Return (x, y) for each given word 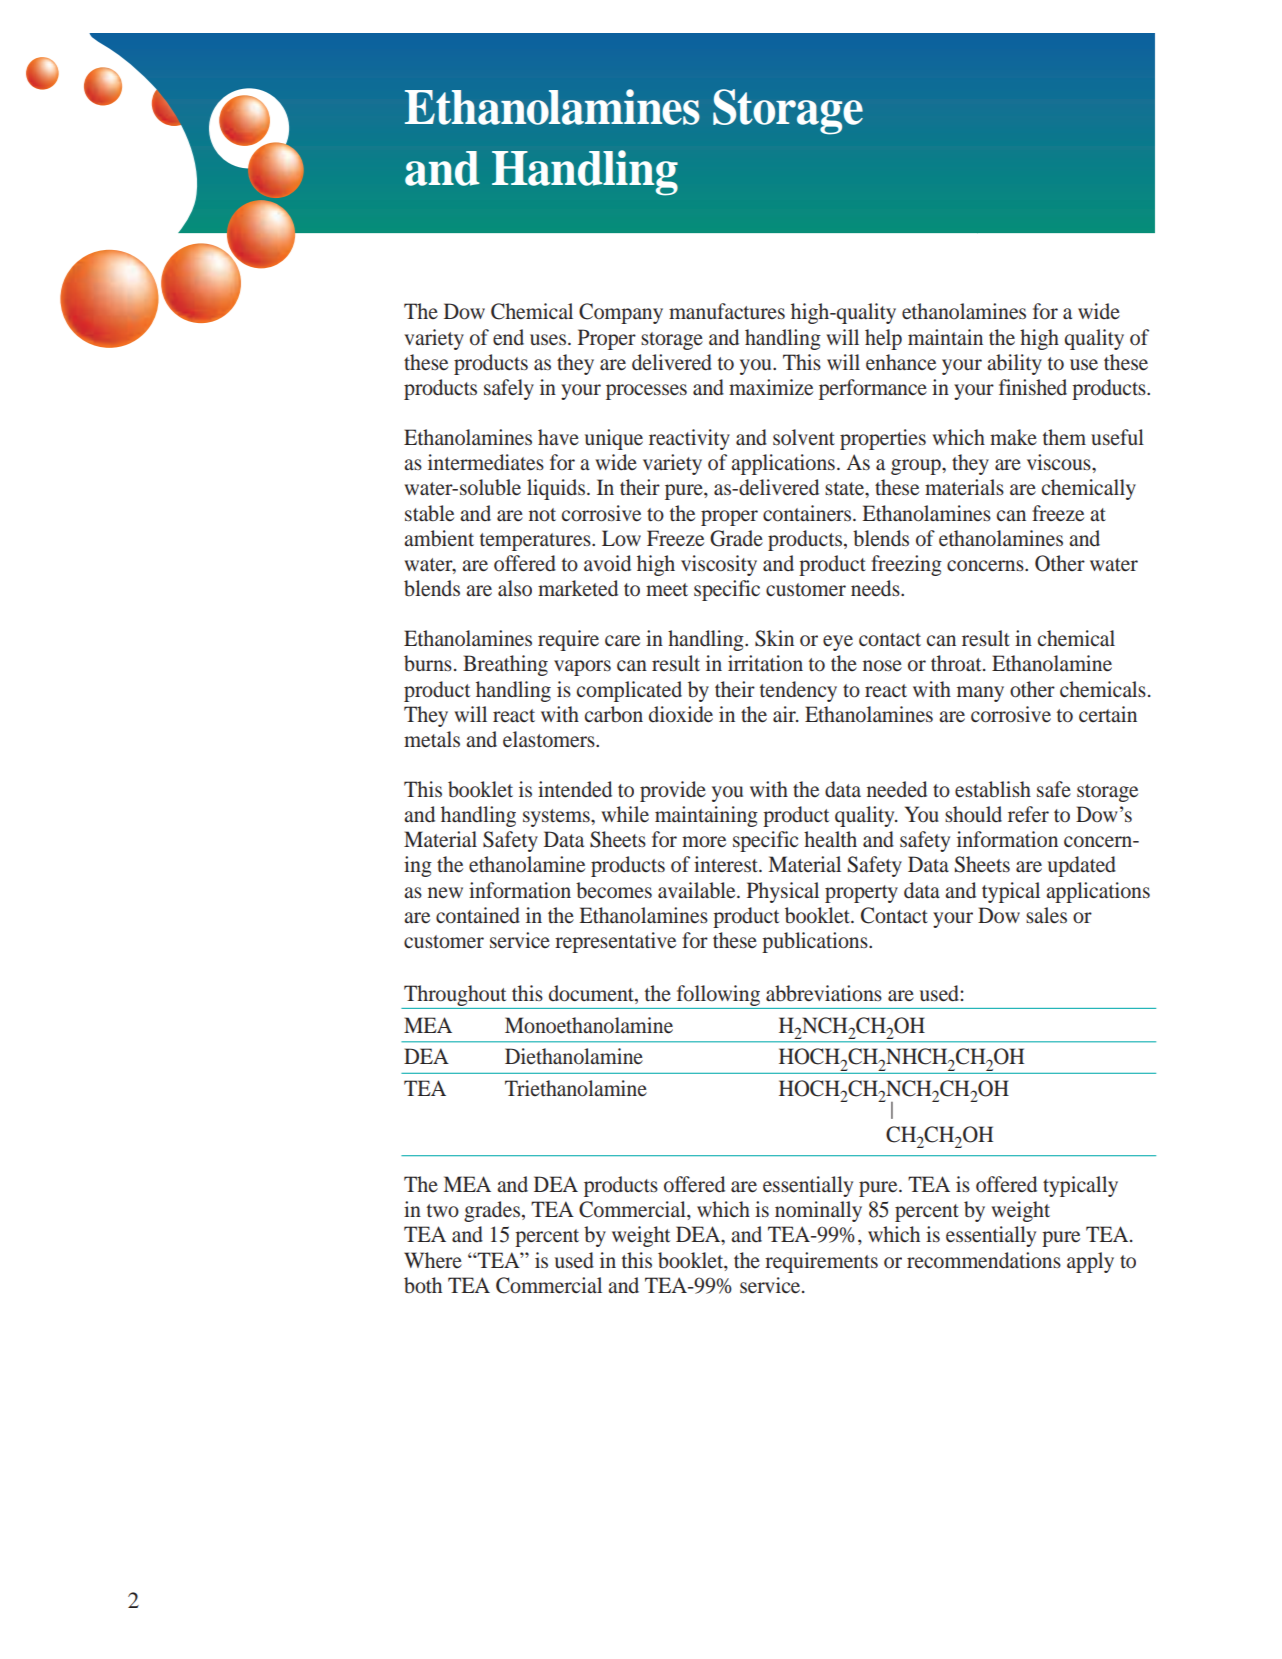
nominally (818, 1211)
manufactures (727, 311)
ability (1014, 364)
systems (557, 818)
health (830, 839)
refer (1028, 814)
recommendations (984, 1260)
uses (549, 340)
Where (433, 1260)
